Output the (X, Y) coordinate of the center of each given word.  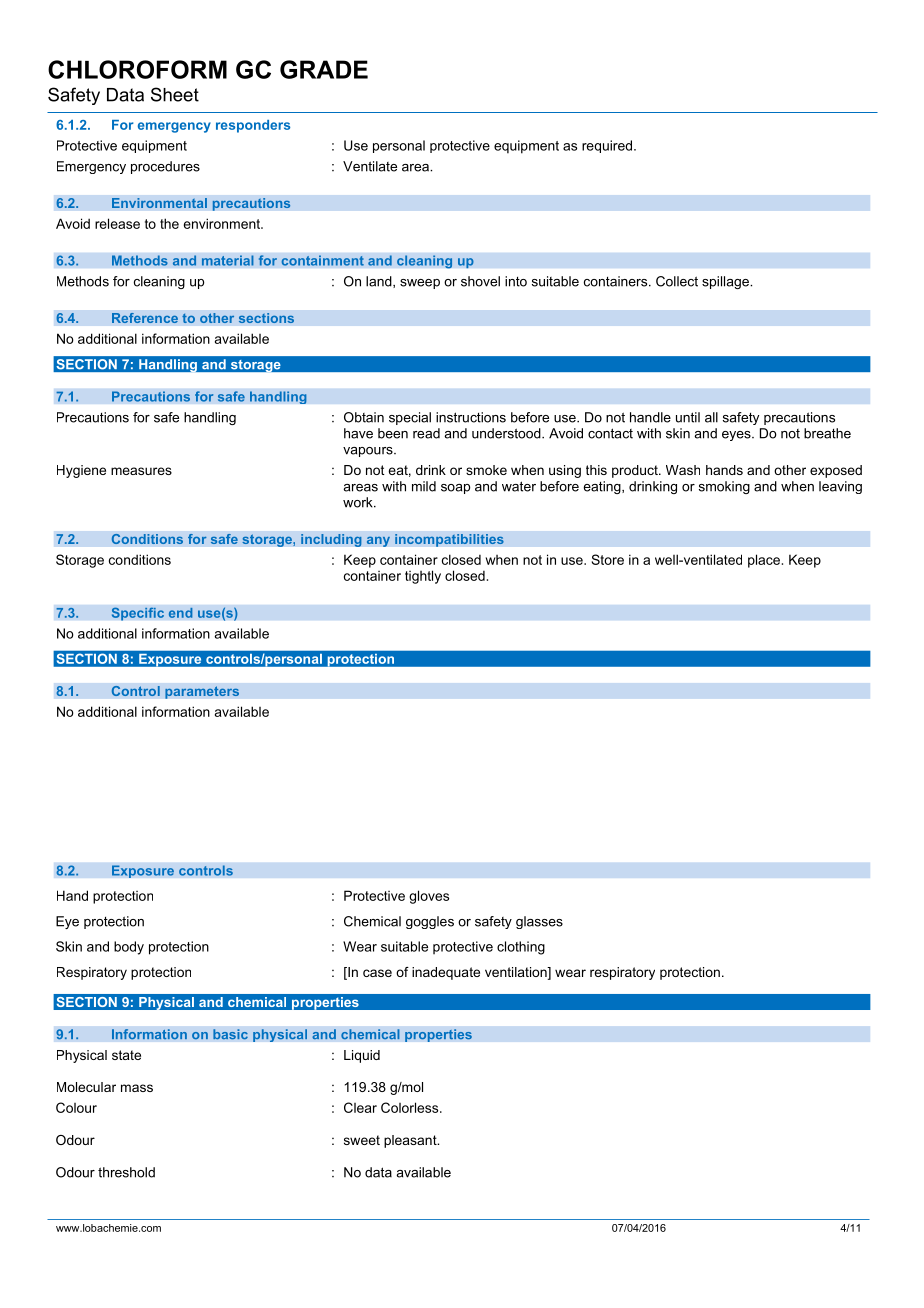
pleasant (411, 1141)
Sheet (175, 94)
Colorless (411, 1107)
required (607, 146)
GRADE (324, 69)
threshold (126, 1172)
